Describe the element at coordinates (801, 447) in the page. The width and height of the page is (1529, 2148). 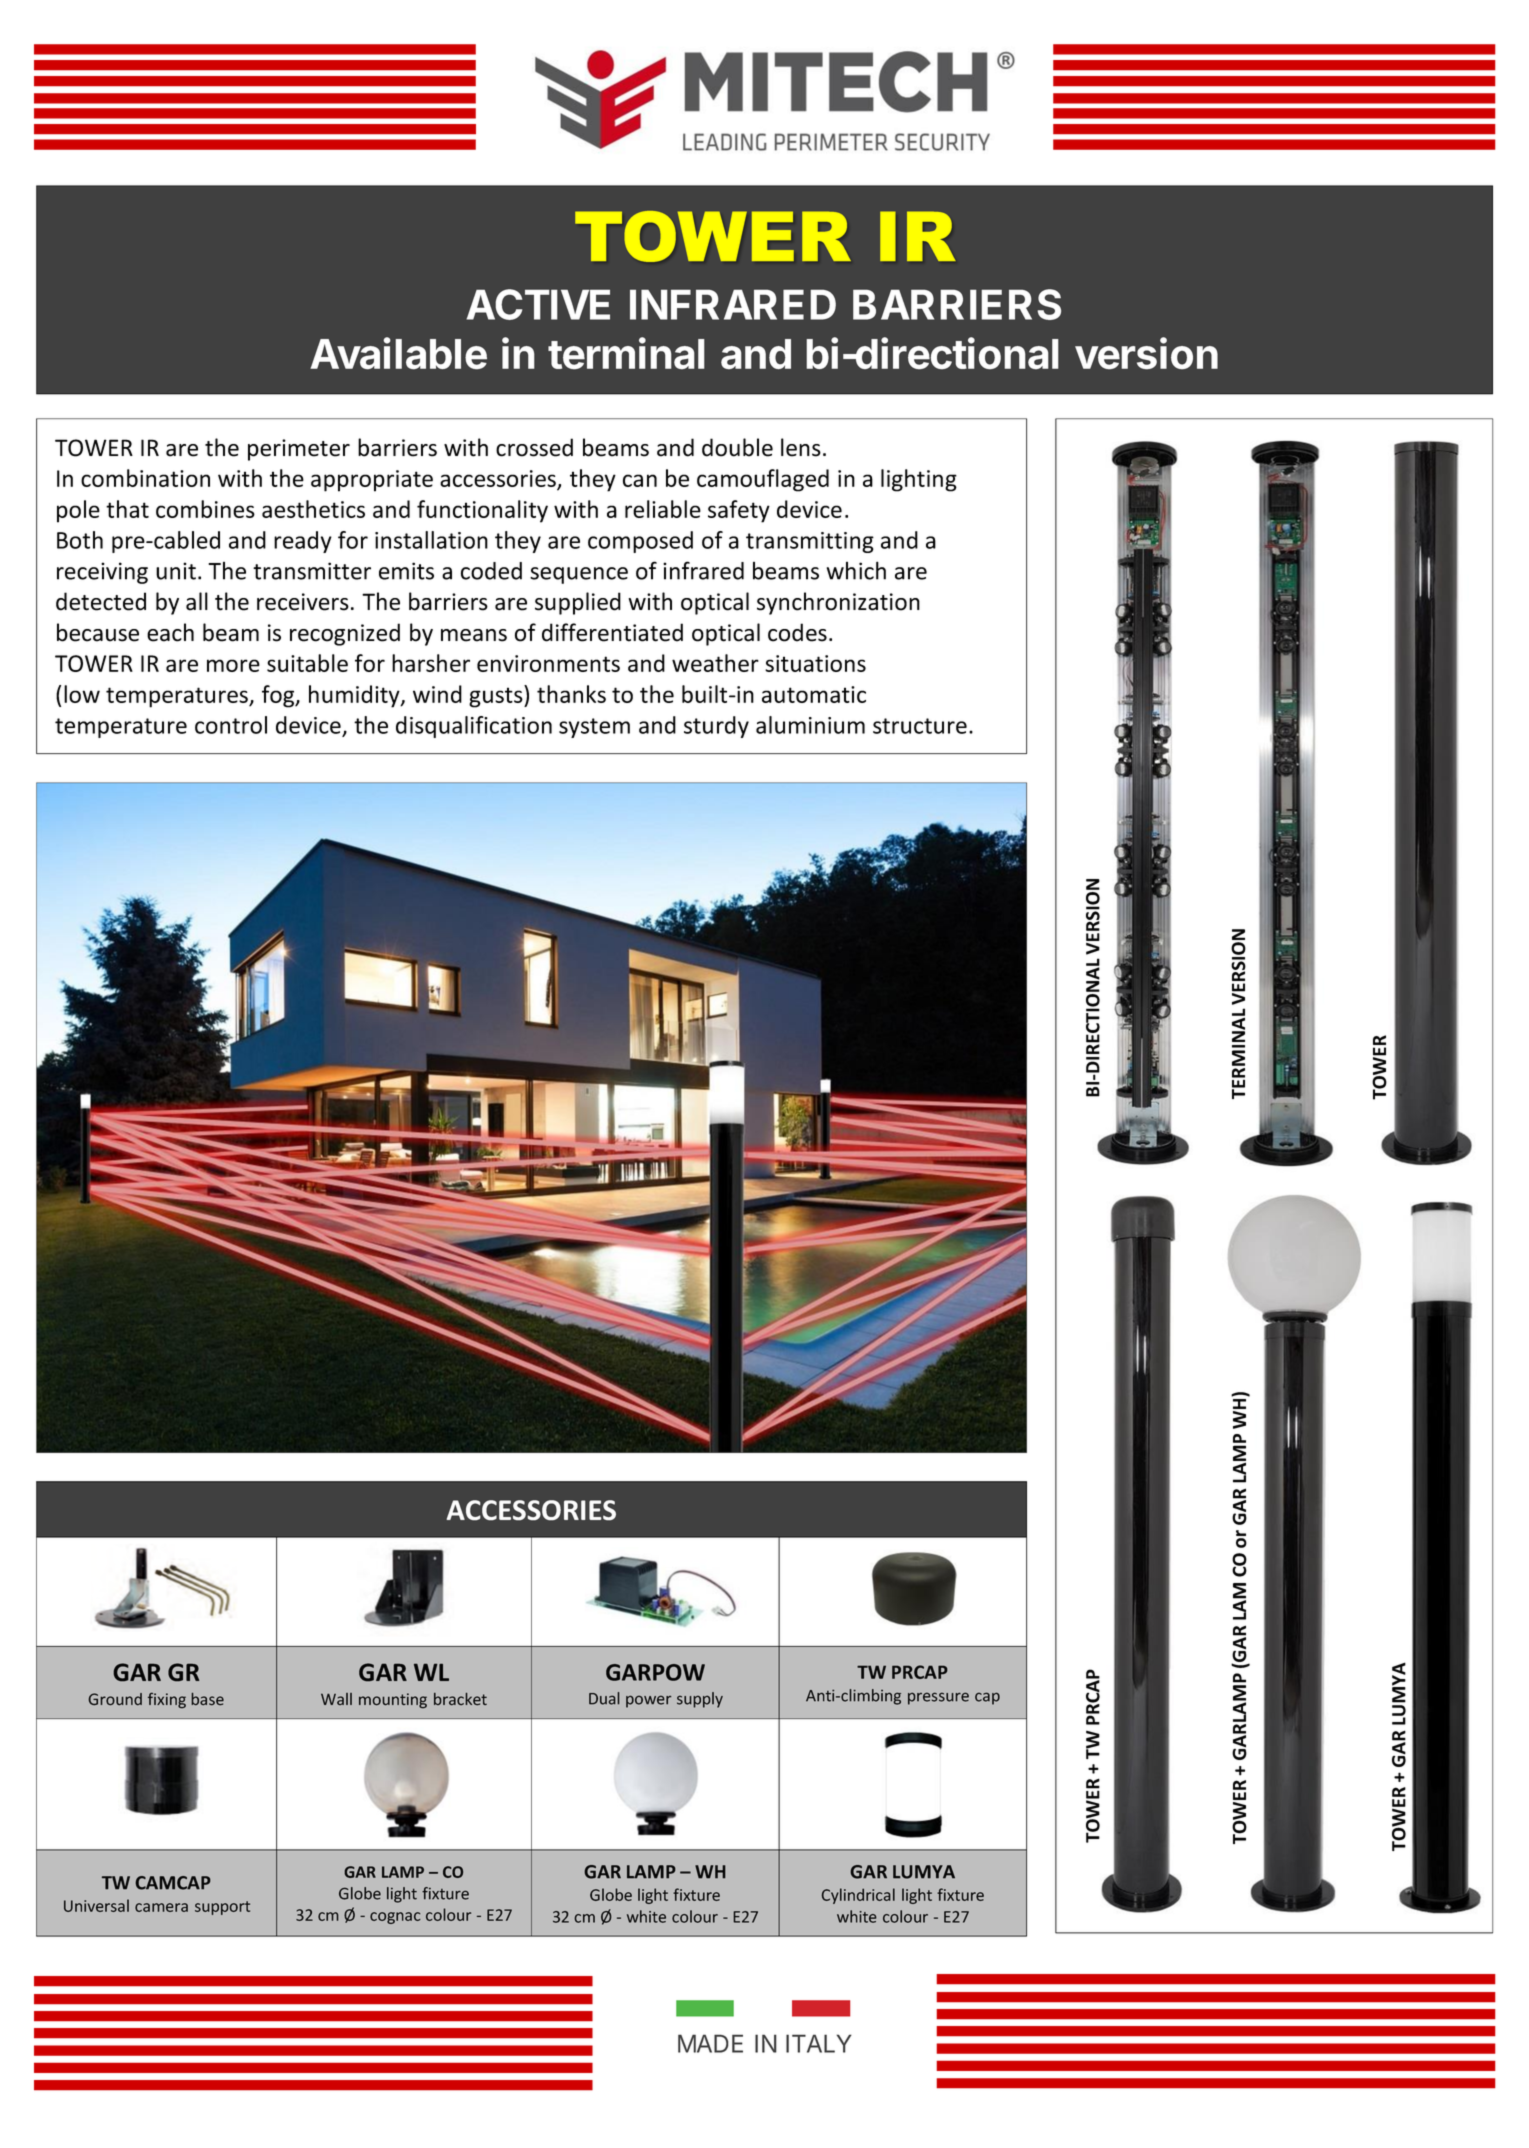
I see `lens` at that location.
